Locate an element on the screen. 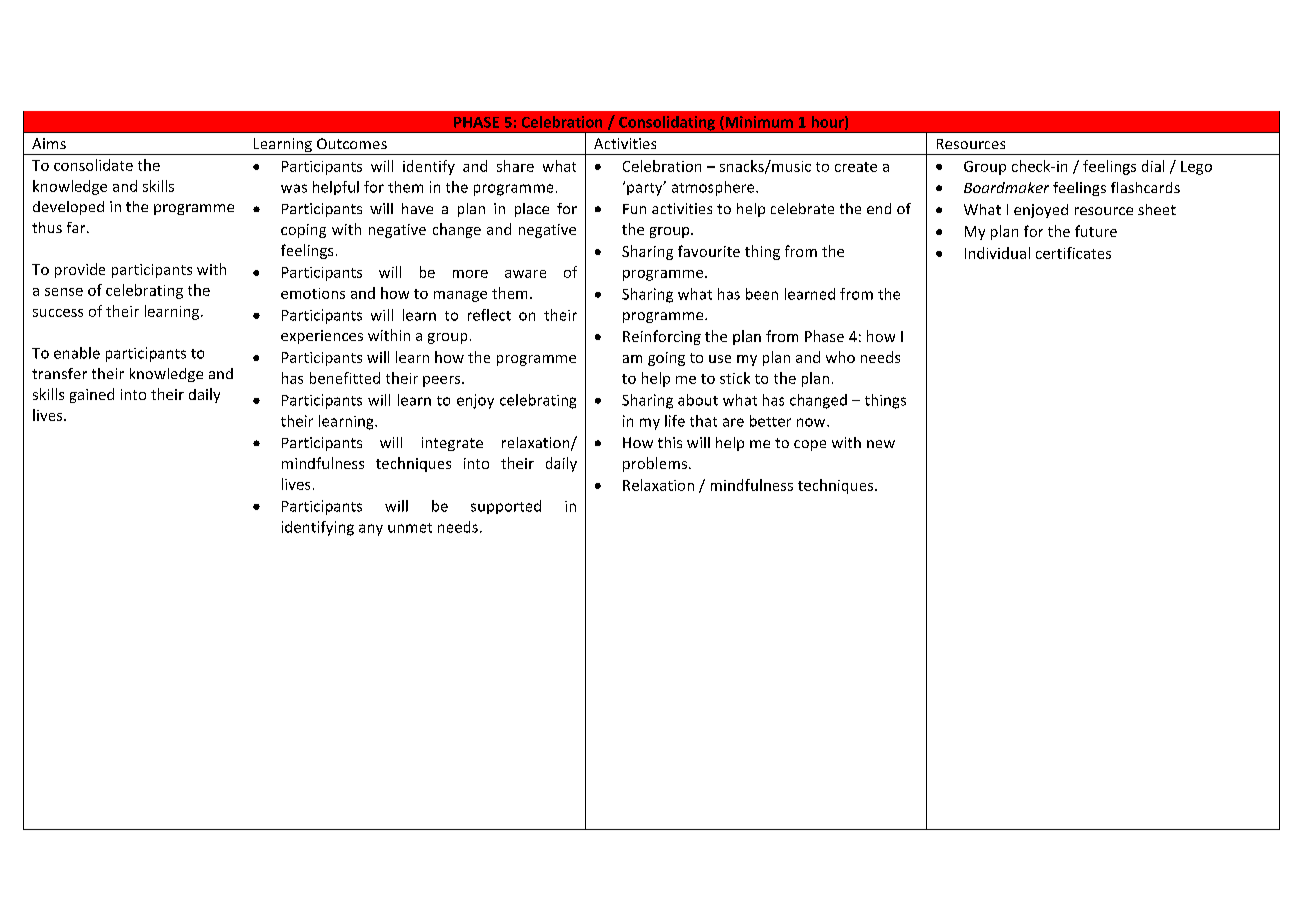  dial is located at coordinates (1153, 166).
